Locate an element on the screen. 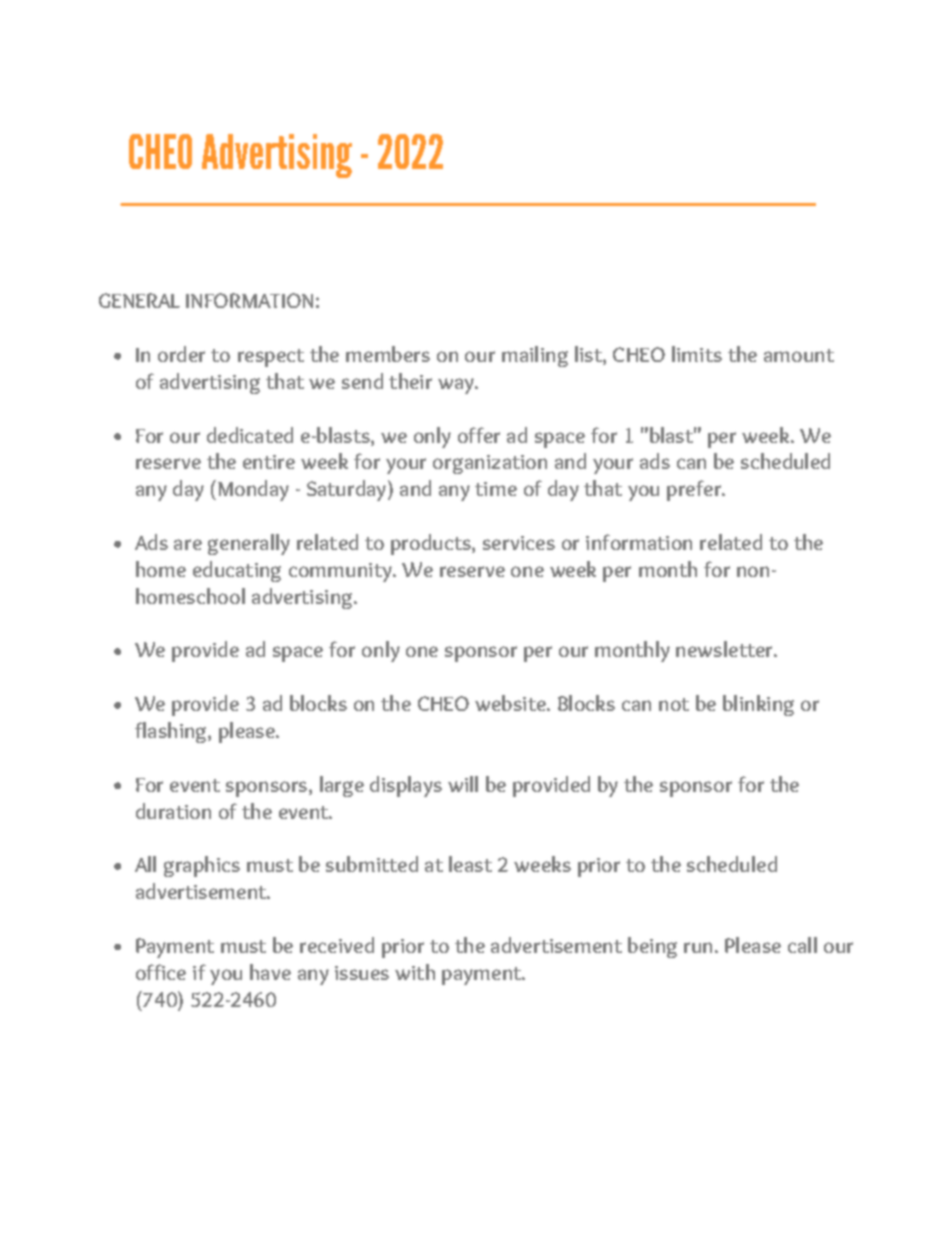 The height and width of the screenshot is (1233, 952). services is located at coordinates (519, 543).
